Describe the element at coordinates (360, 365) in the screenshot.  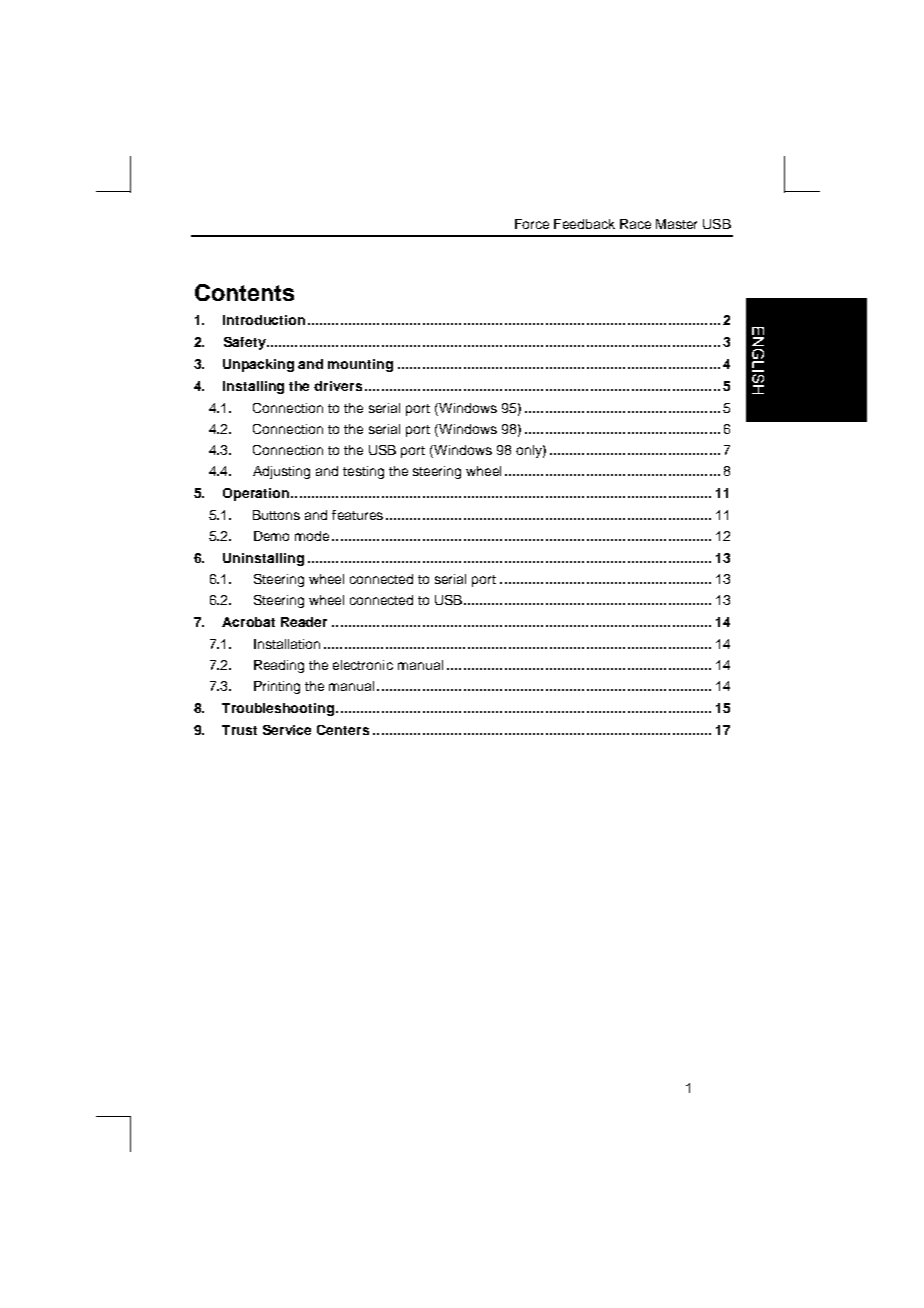
I see `mounting` at that location.
